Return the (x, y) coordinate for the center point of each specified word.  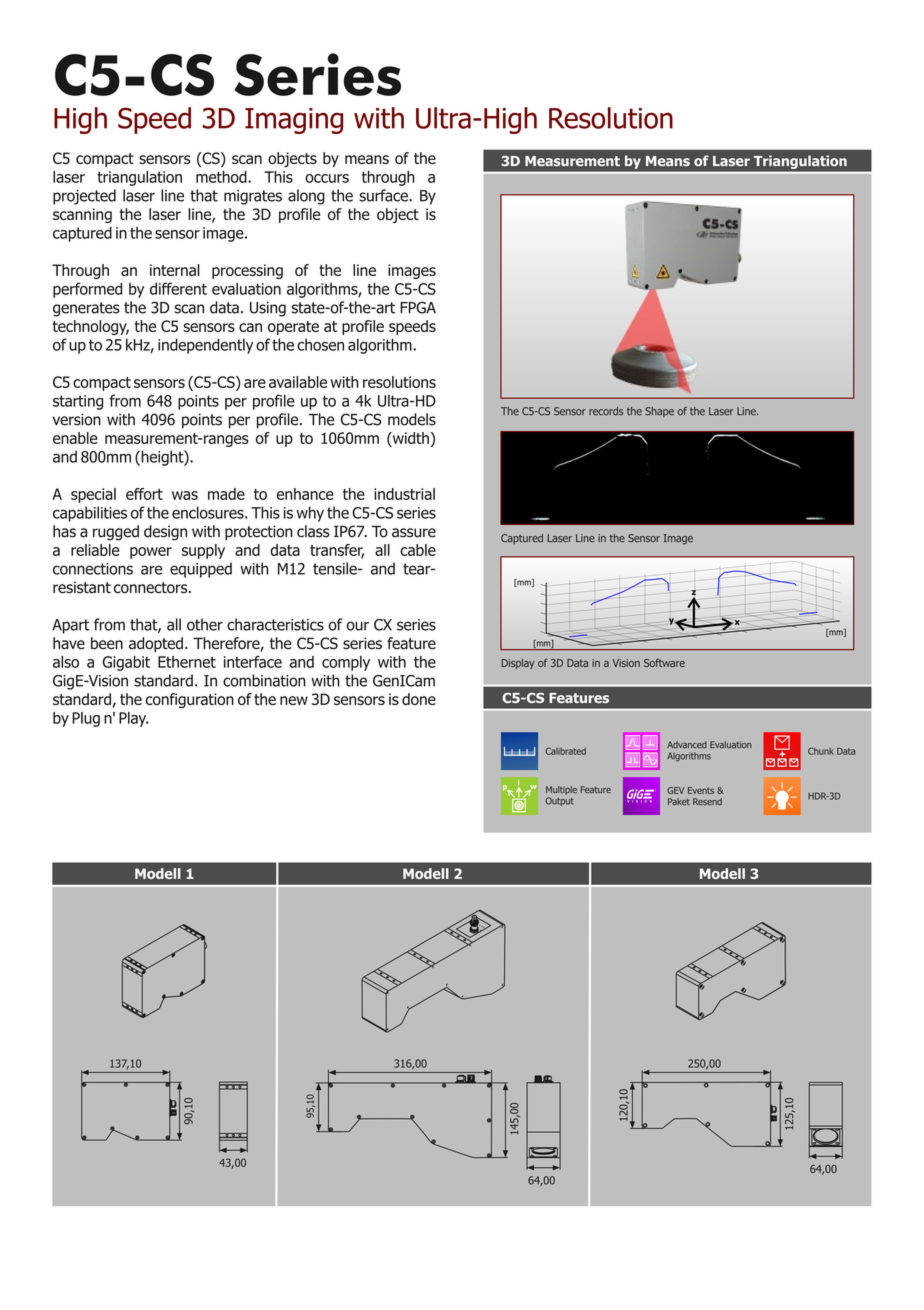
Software (664, 662)
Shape (659, 412)
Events (701, 790)
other (205, 624)
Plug (86, 719)
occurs (327, 178)
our (358, 626)
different (178, 288)
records (606, 411)
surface (384, 195)
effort (144, 494)
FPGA (418, 307)
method (222, 177)
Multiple (561, 790)
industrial (404, 494)
